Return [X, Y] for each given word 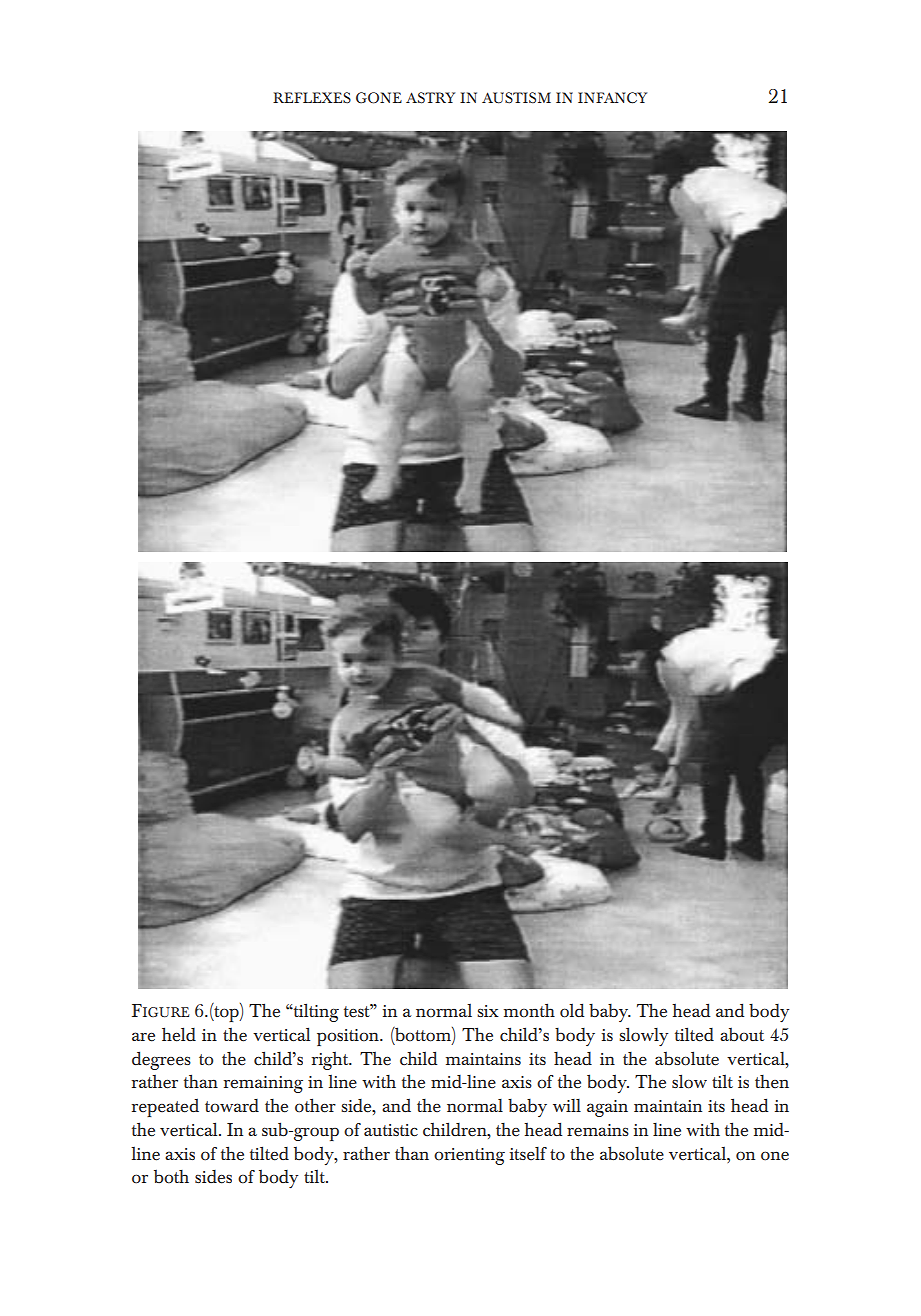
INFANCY [612, 98]
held [179, 1034]
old [572, 1010]
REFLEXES [312, 98]
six [488, 1011]
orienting [469, 1156]
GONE [379, 98]
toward [232, 1106]
